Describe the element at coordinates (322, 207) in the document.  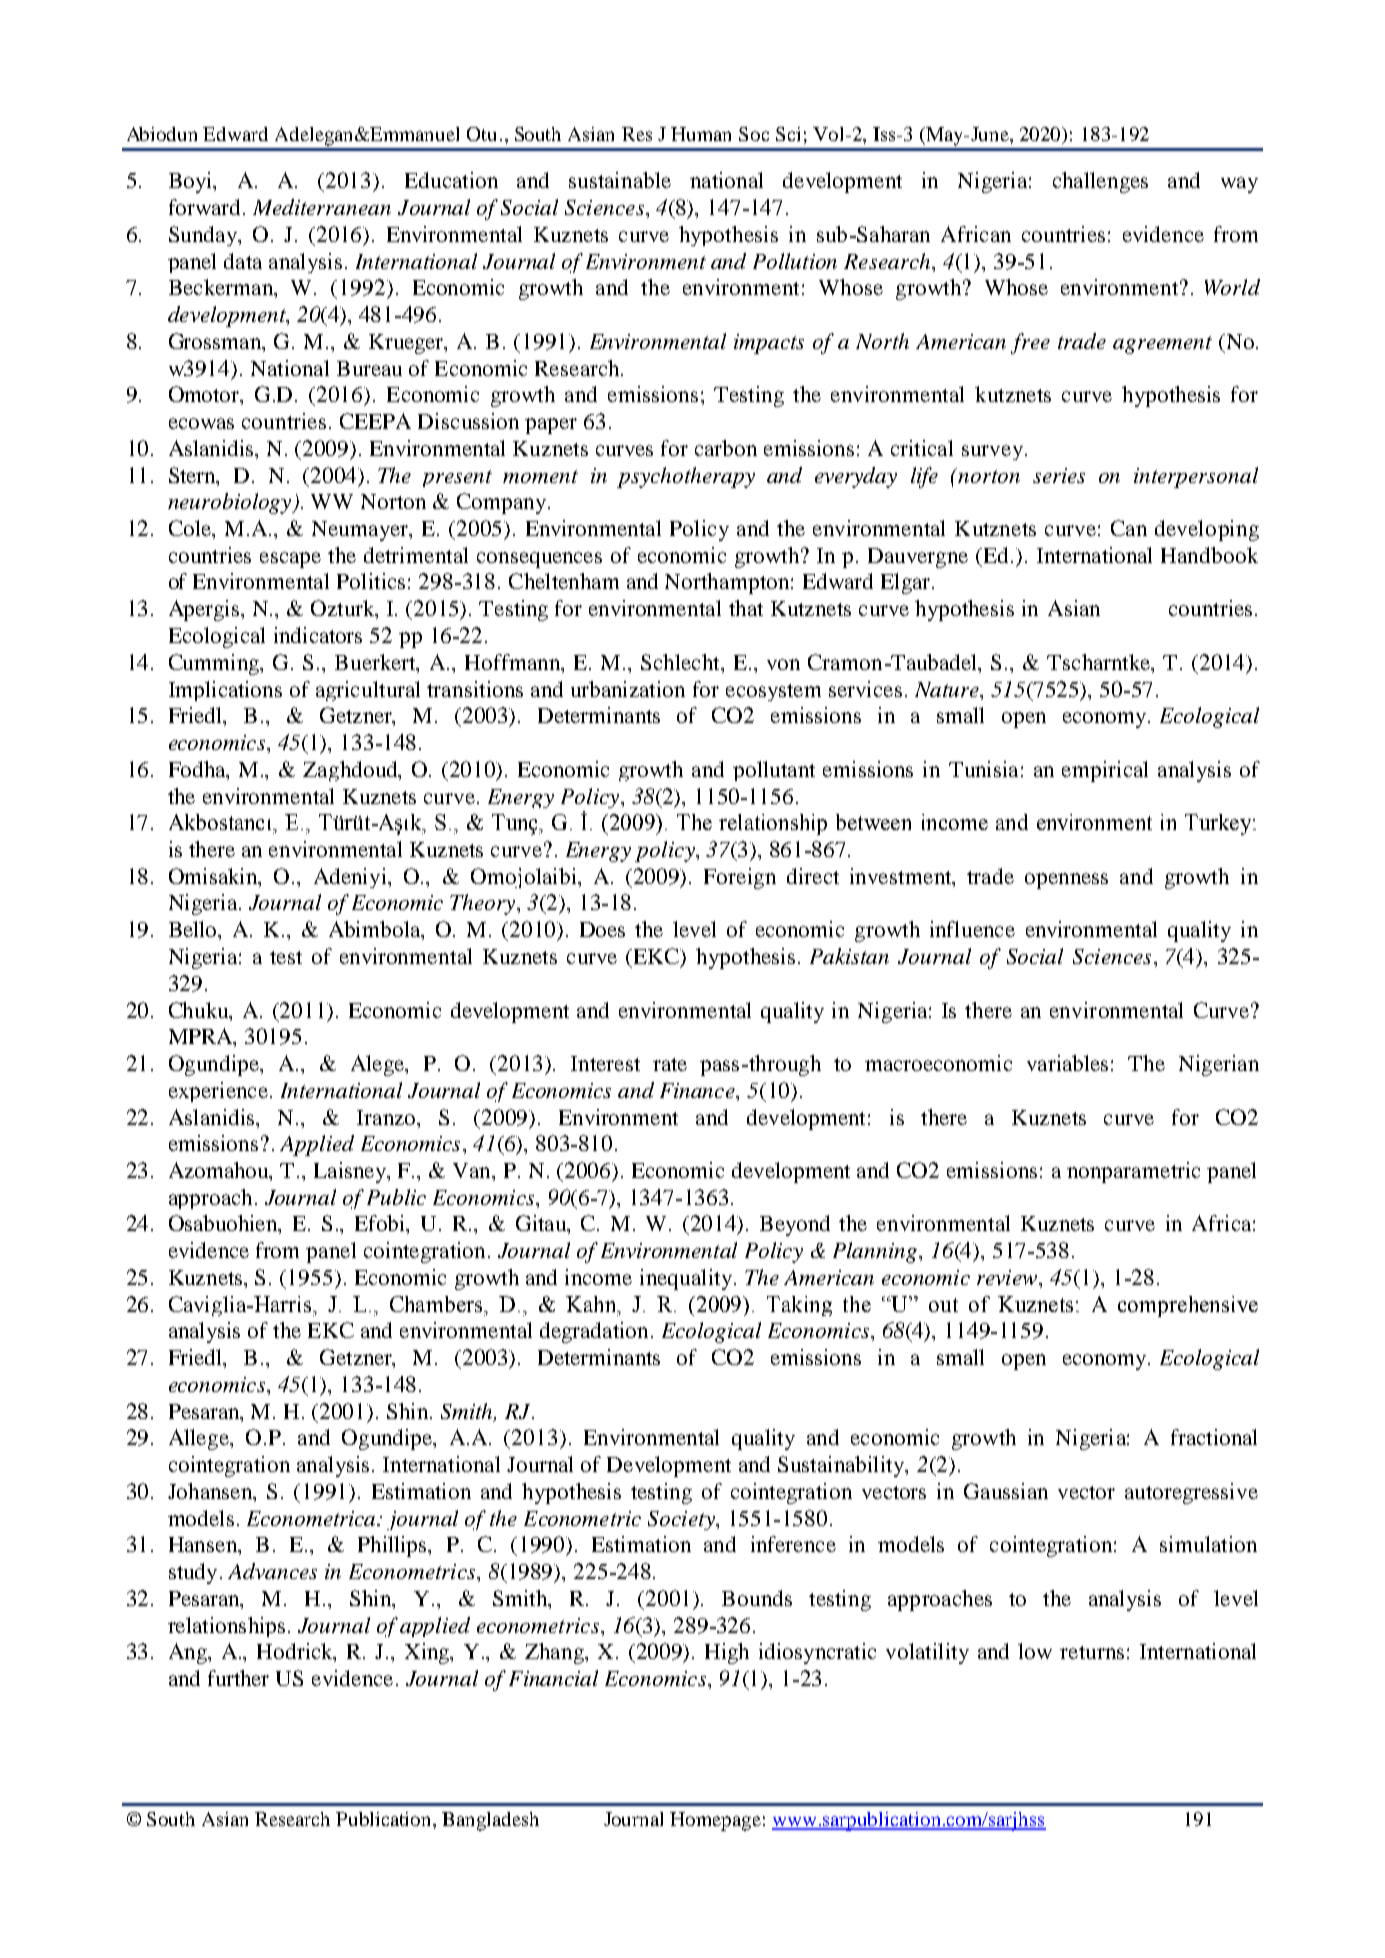
I see `Mediterranean` at that location.
